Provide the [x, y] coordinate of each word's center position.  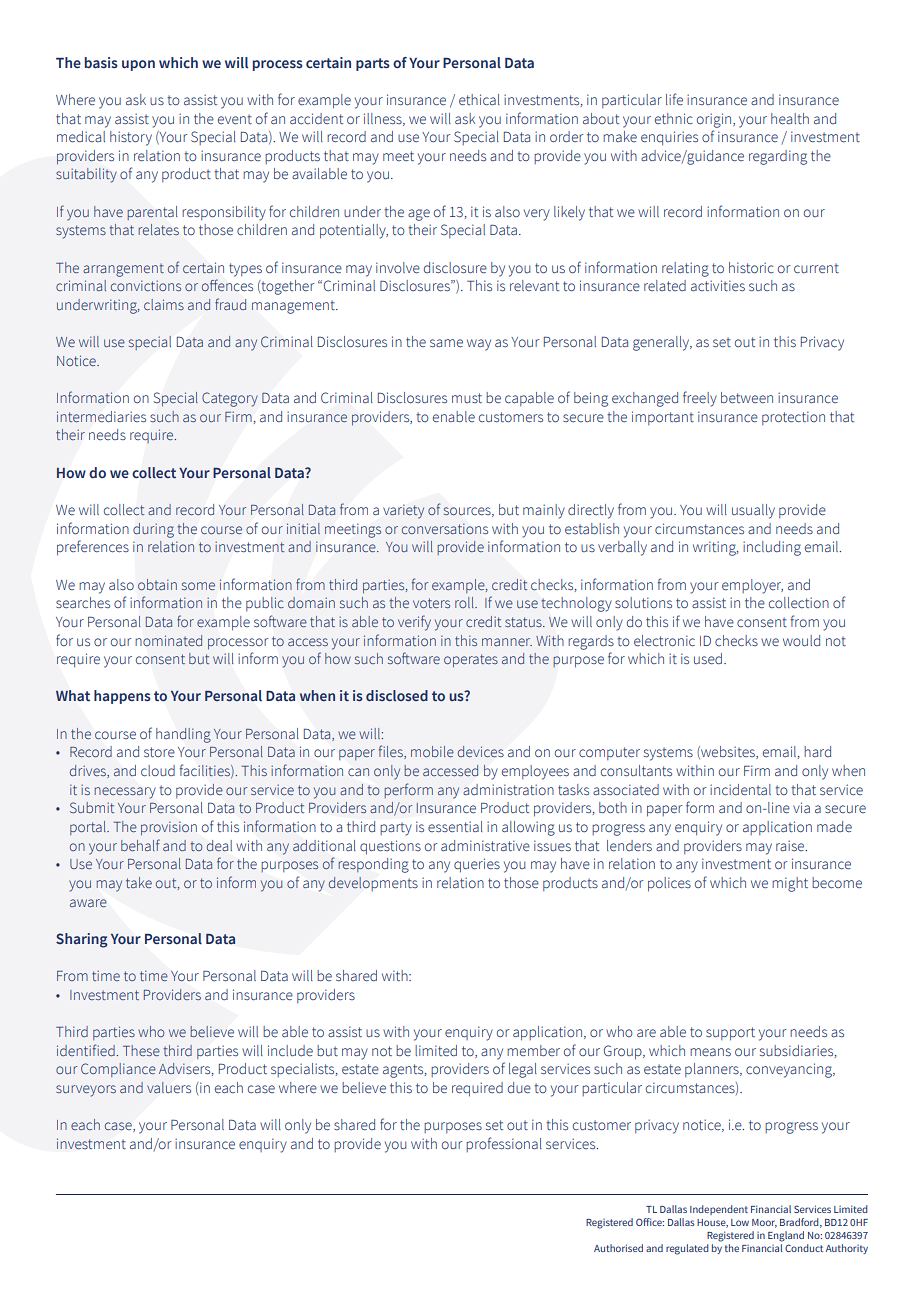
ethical [479, 100]
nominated [169, 640]
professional [504, 1144]
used [708, 659]
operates [471, 661]
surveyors [86, 1091]
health [790, 119]
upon [138, 65]
